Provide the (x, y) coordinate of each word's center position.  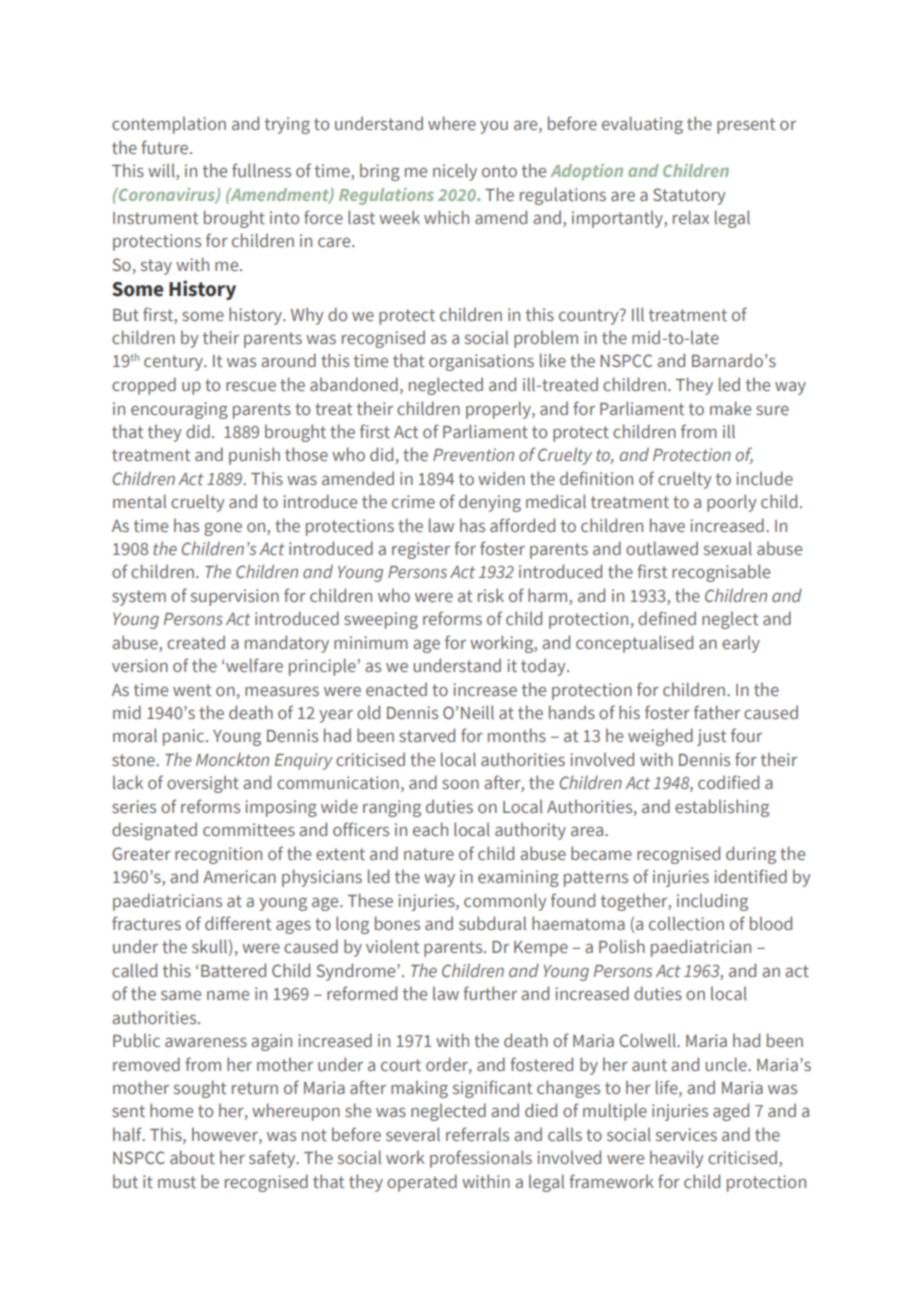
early (741, 644)
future (166, 147)
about (192, 1157)
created (196, 642)
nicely (455, 172)
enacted (396, 689)
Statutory (689, 196)
